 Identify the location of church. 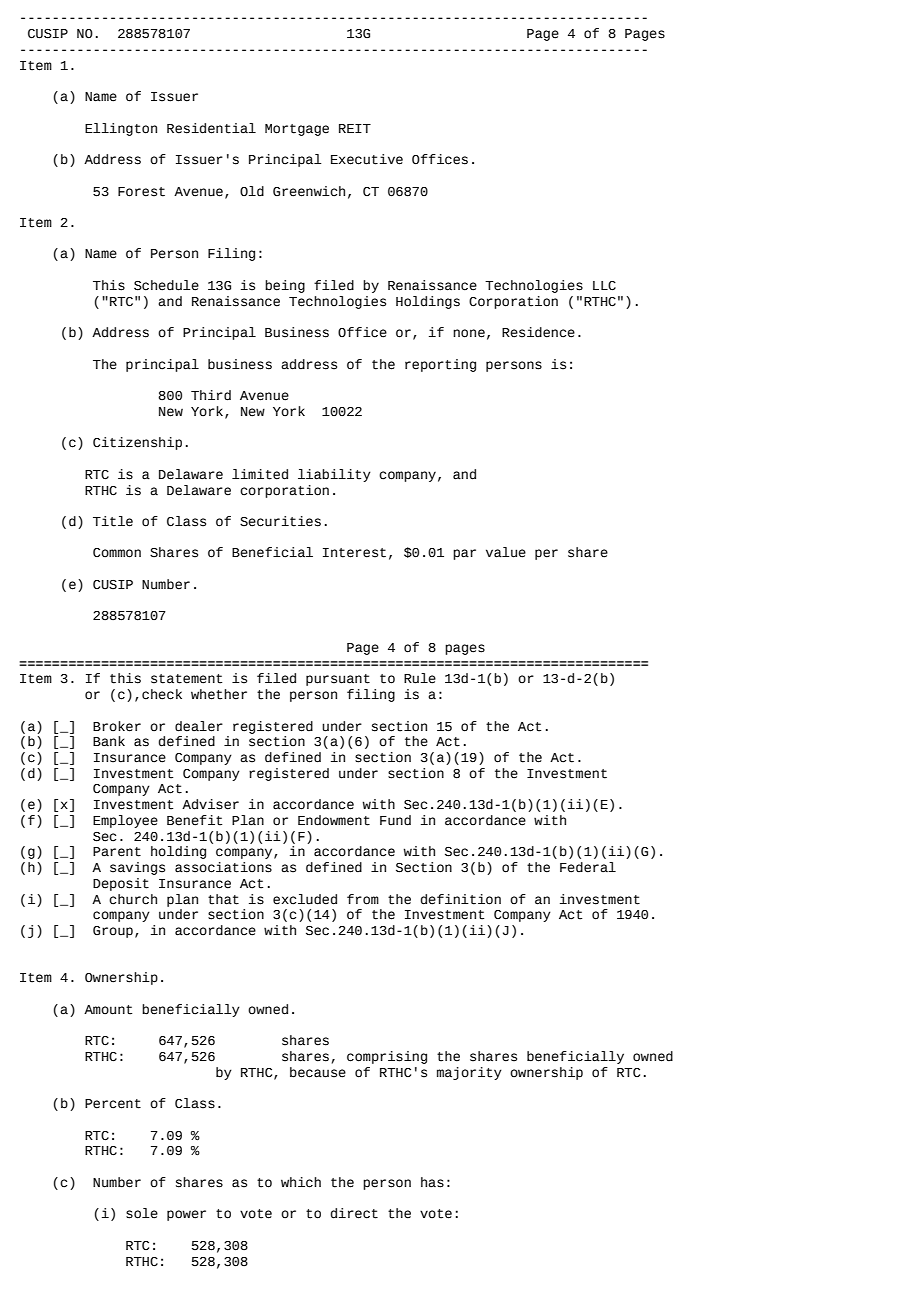
(133, 899).
